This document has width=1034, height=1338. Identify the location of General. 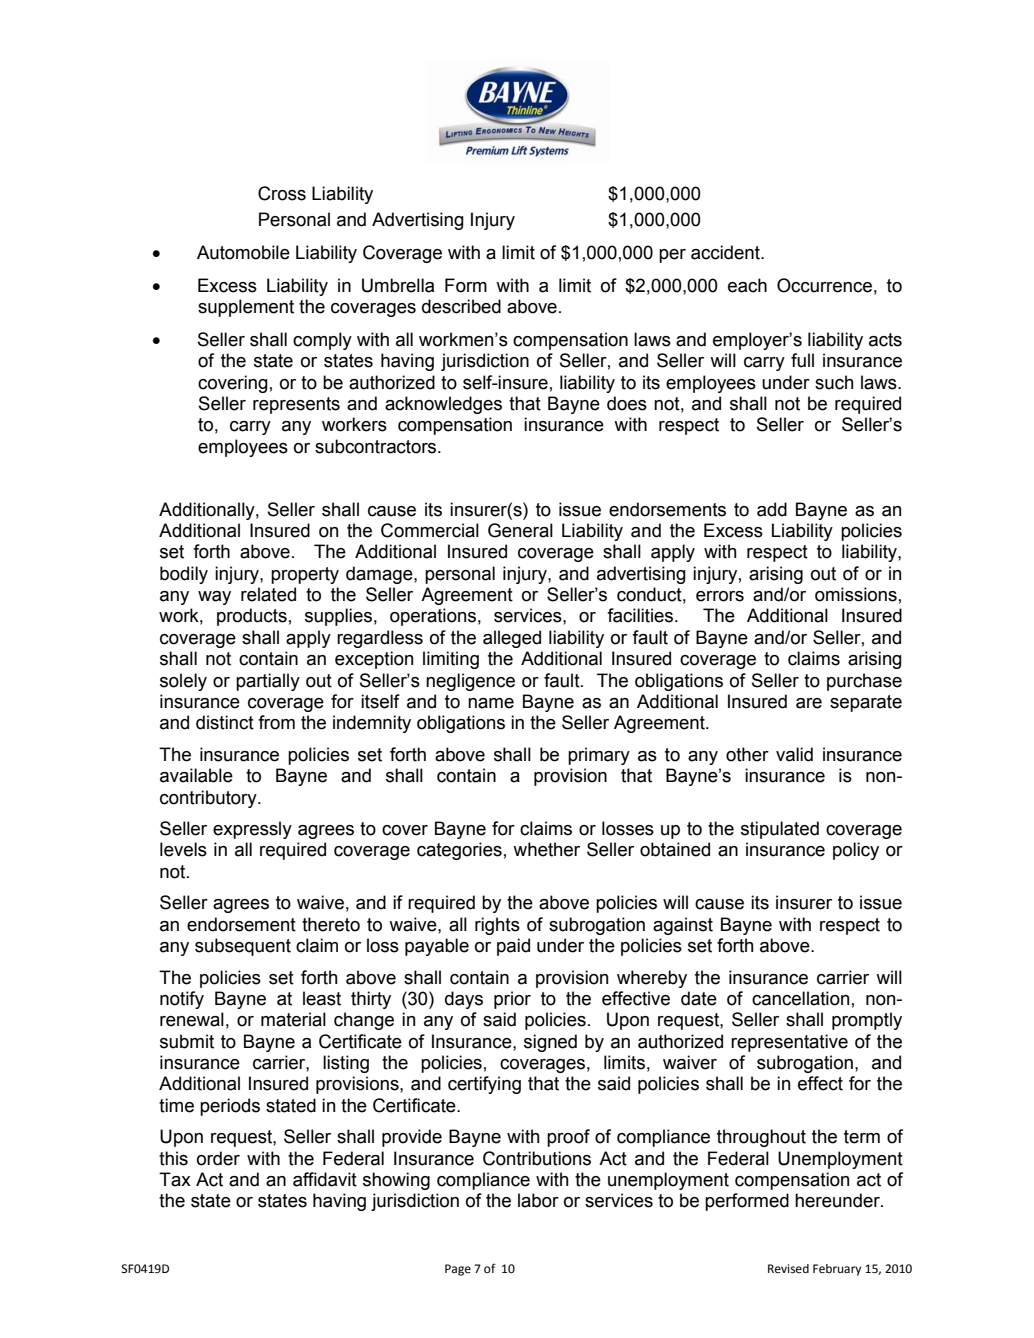
(520, 530).
